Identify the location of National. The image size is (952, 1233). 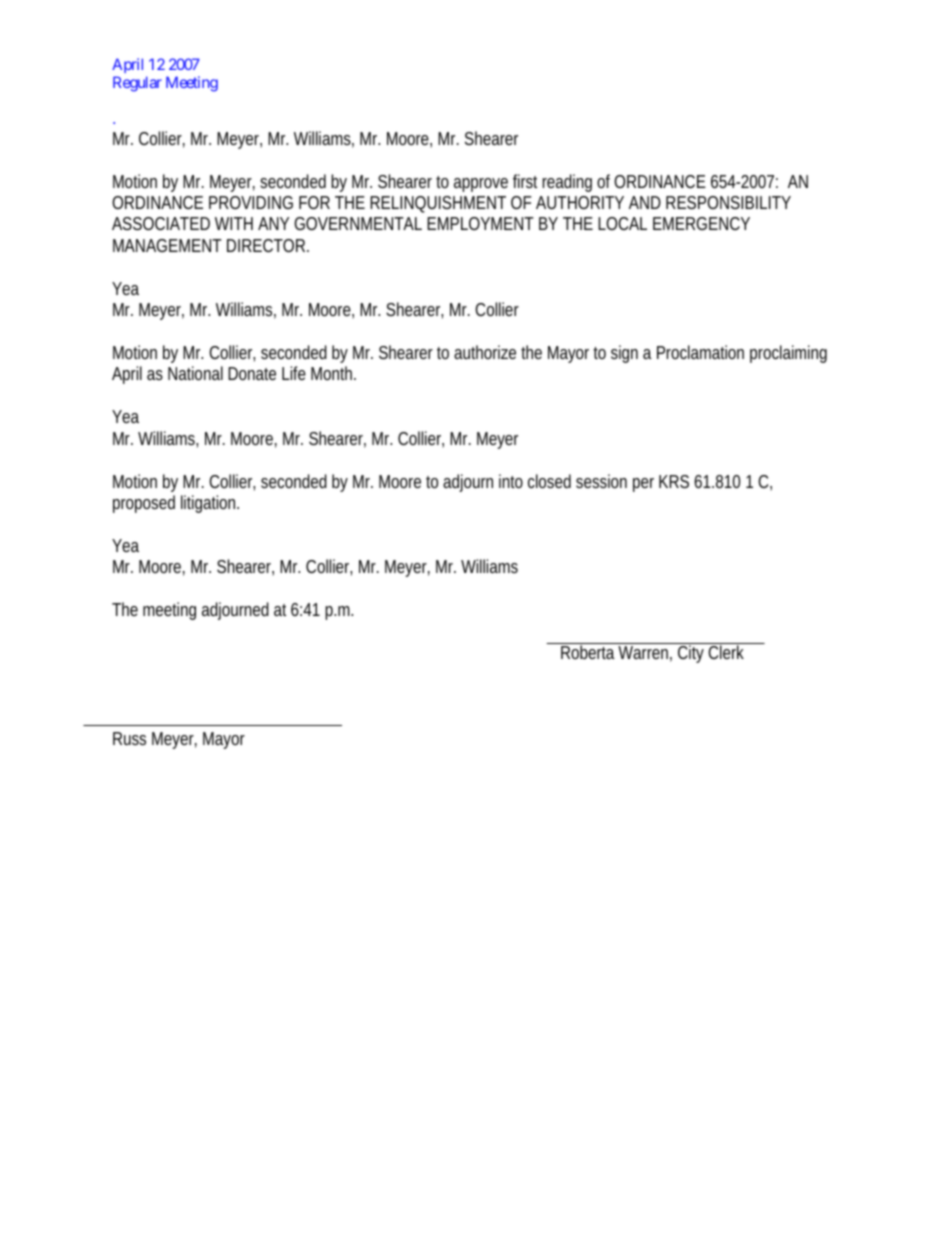
(195, 373).
